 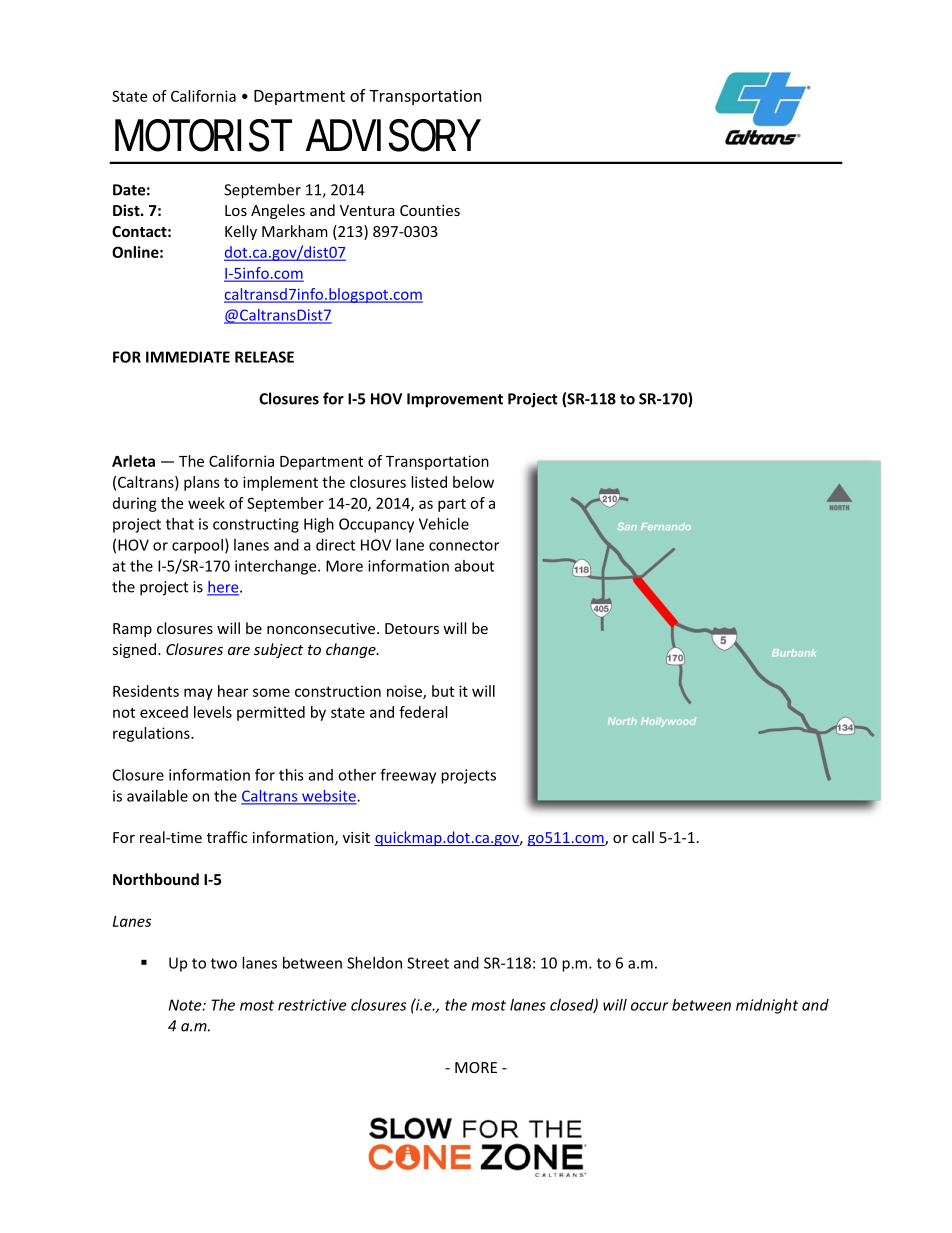 What do you see at coordinates (430, 210) in the screenshot?
I see `Counties` at bounding box center [430, 210].
